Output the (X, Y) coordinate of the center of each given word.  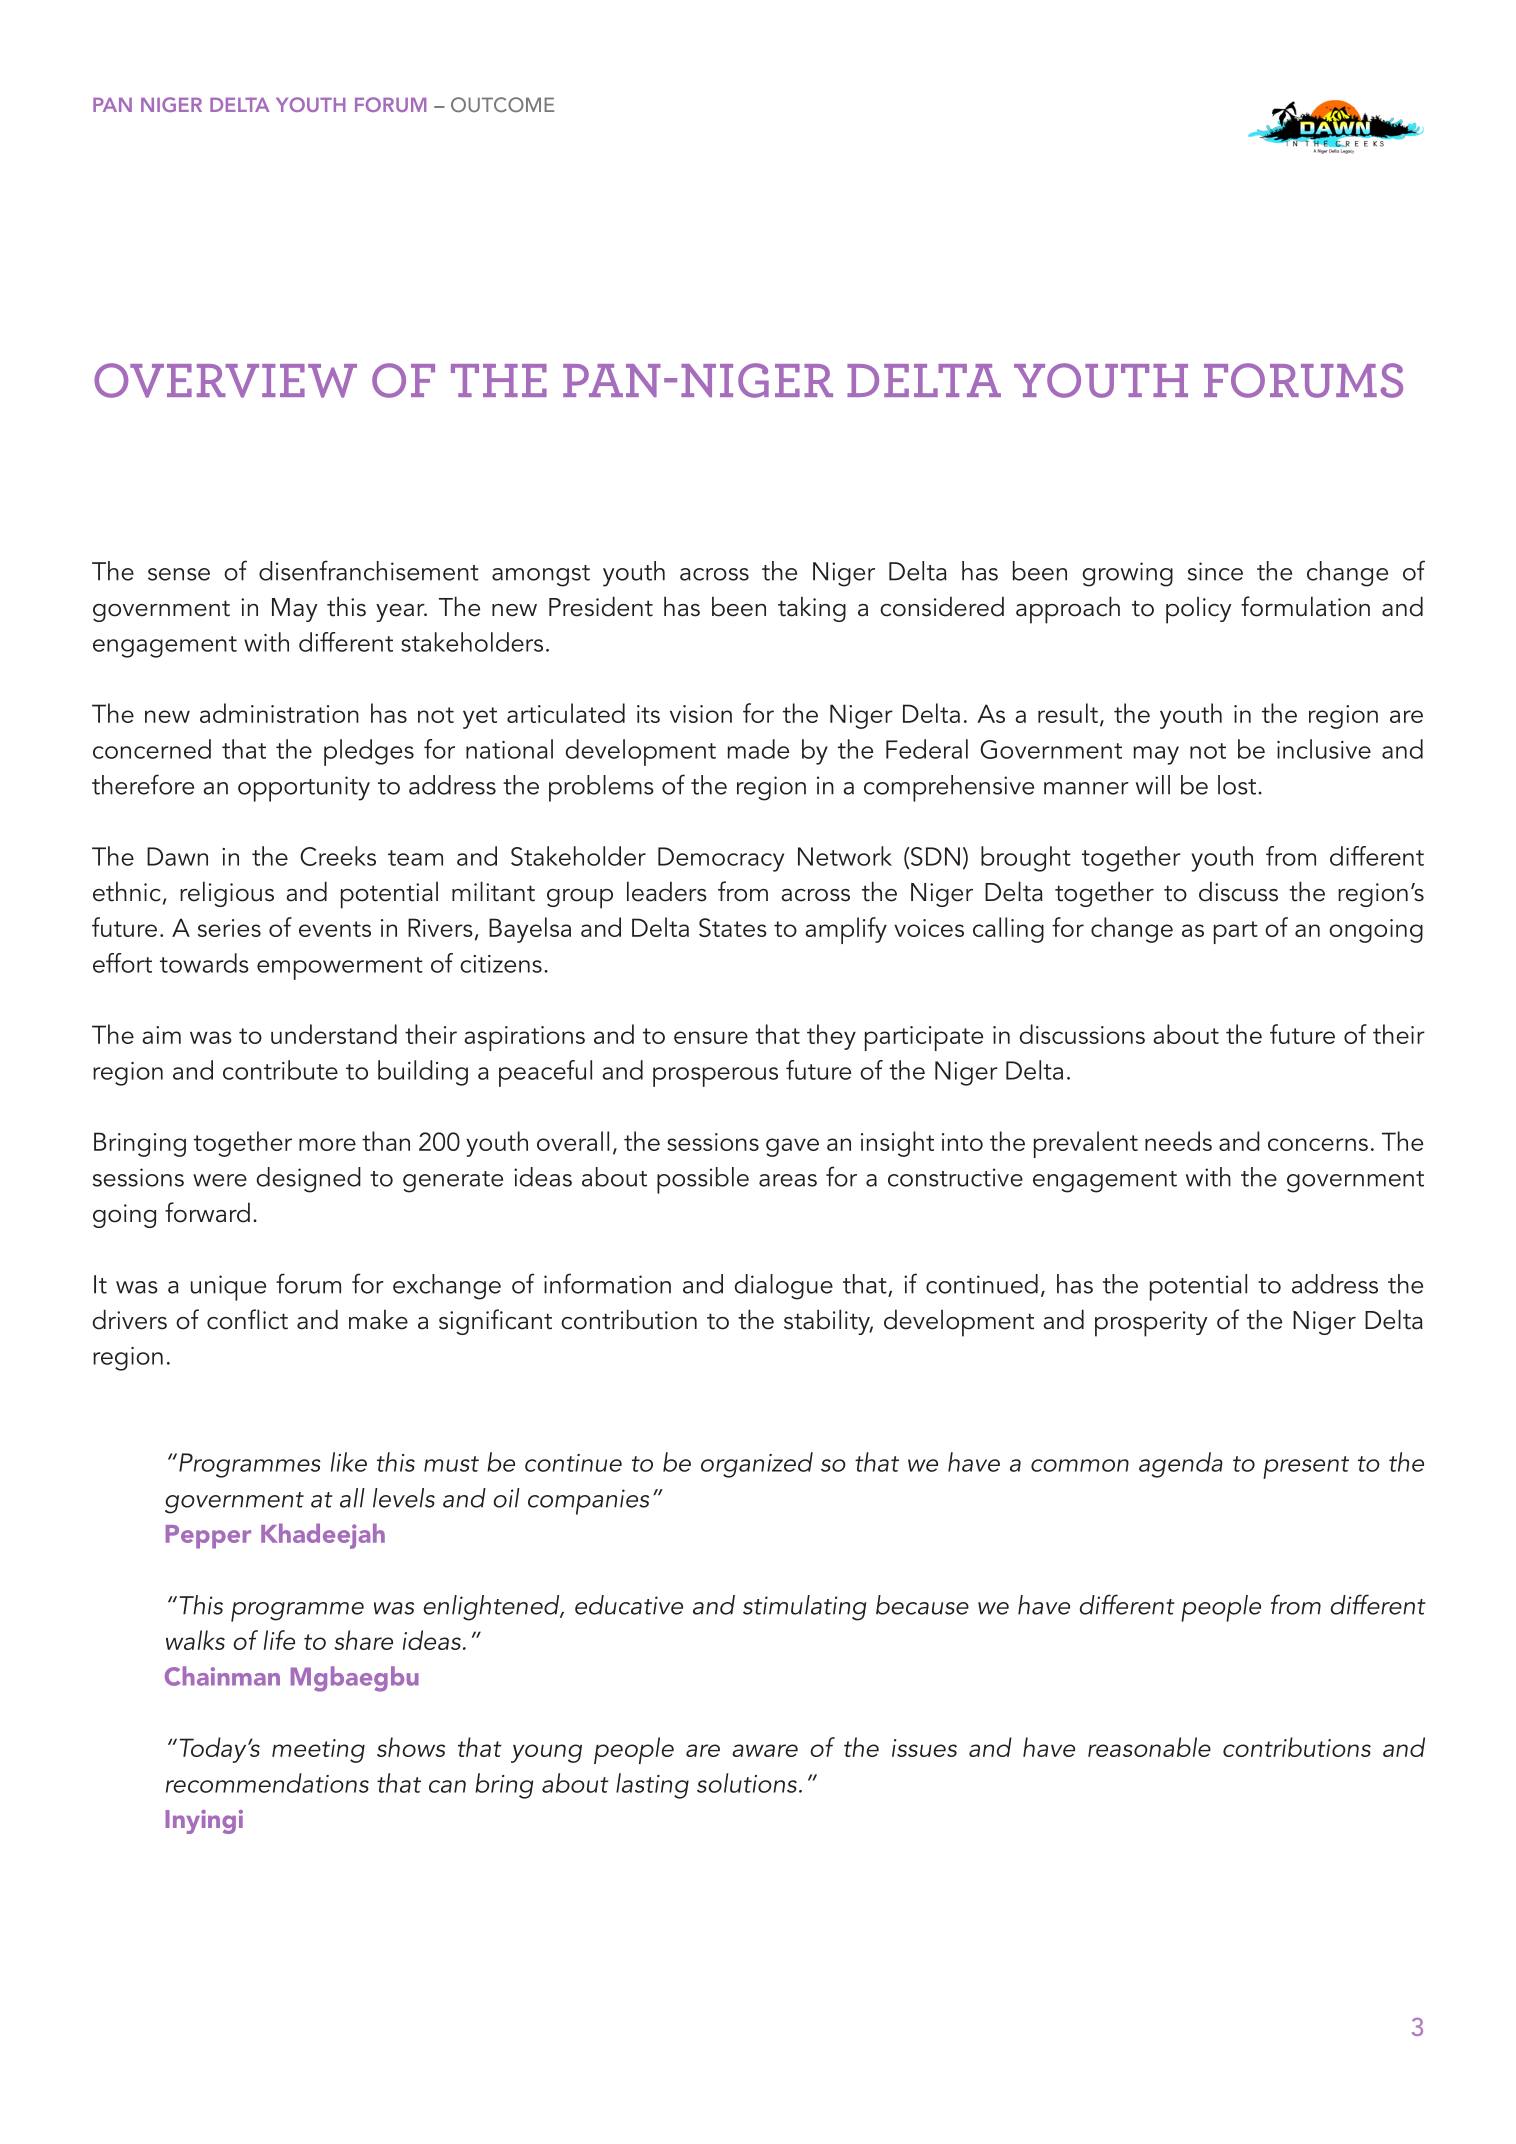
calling (1008, 930)
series (229, 928)
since (1215, 571)
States (733, 927)
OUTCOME (502, 104)
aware (765, 1750)
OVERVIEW (225, 380)
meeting (318, 1751)
